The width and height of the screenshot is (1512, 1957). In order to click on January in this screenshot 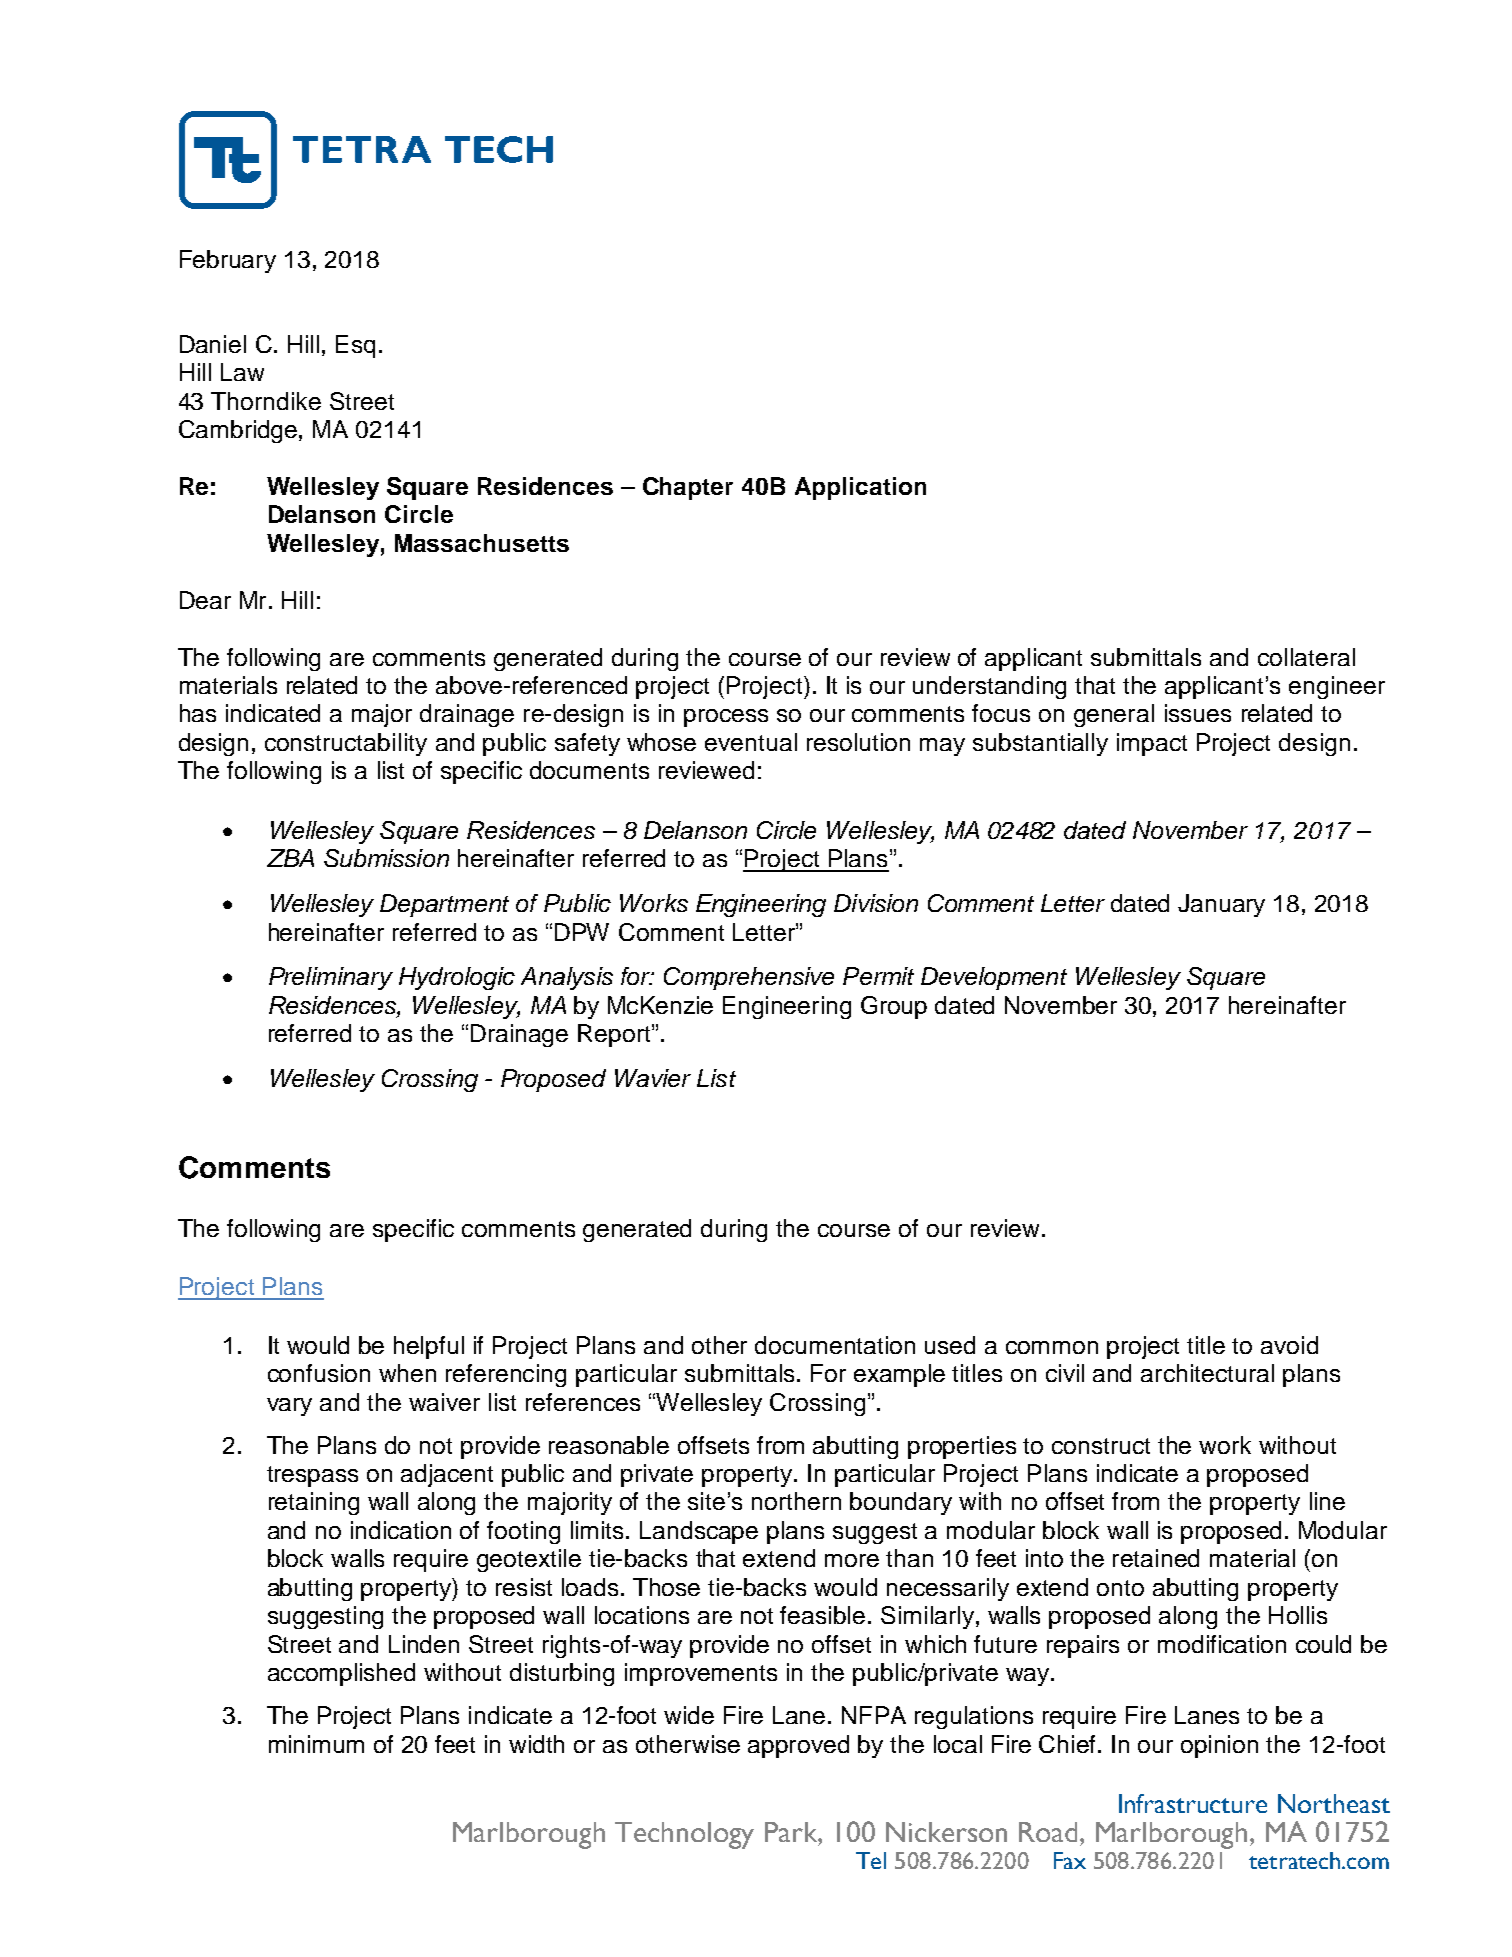, I will do `click(1221, 905)`.
